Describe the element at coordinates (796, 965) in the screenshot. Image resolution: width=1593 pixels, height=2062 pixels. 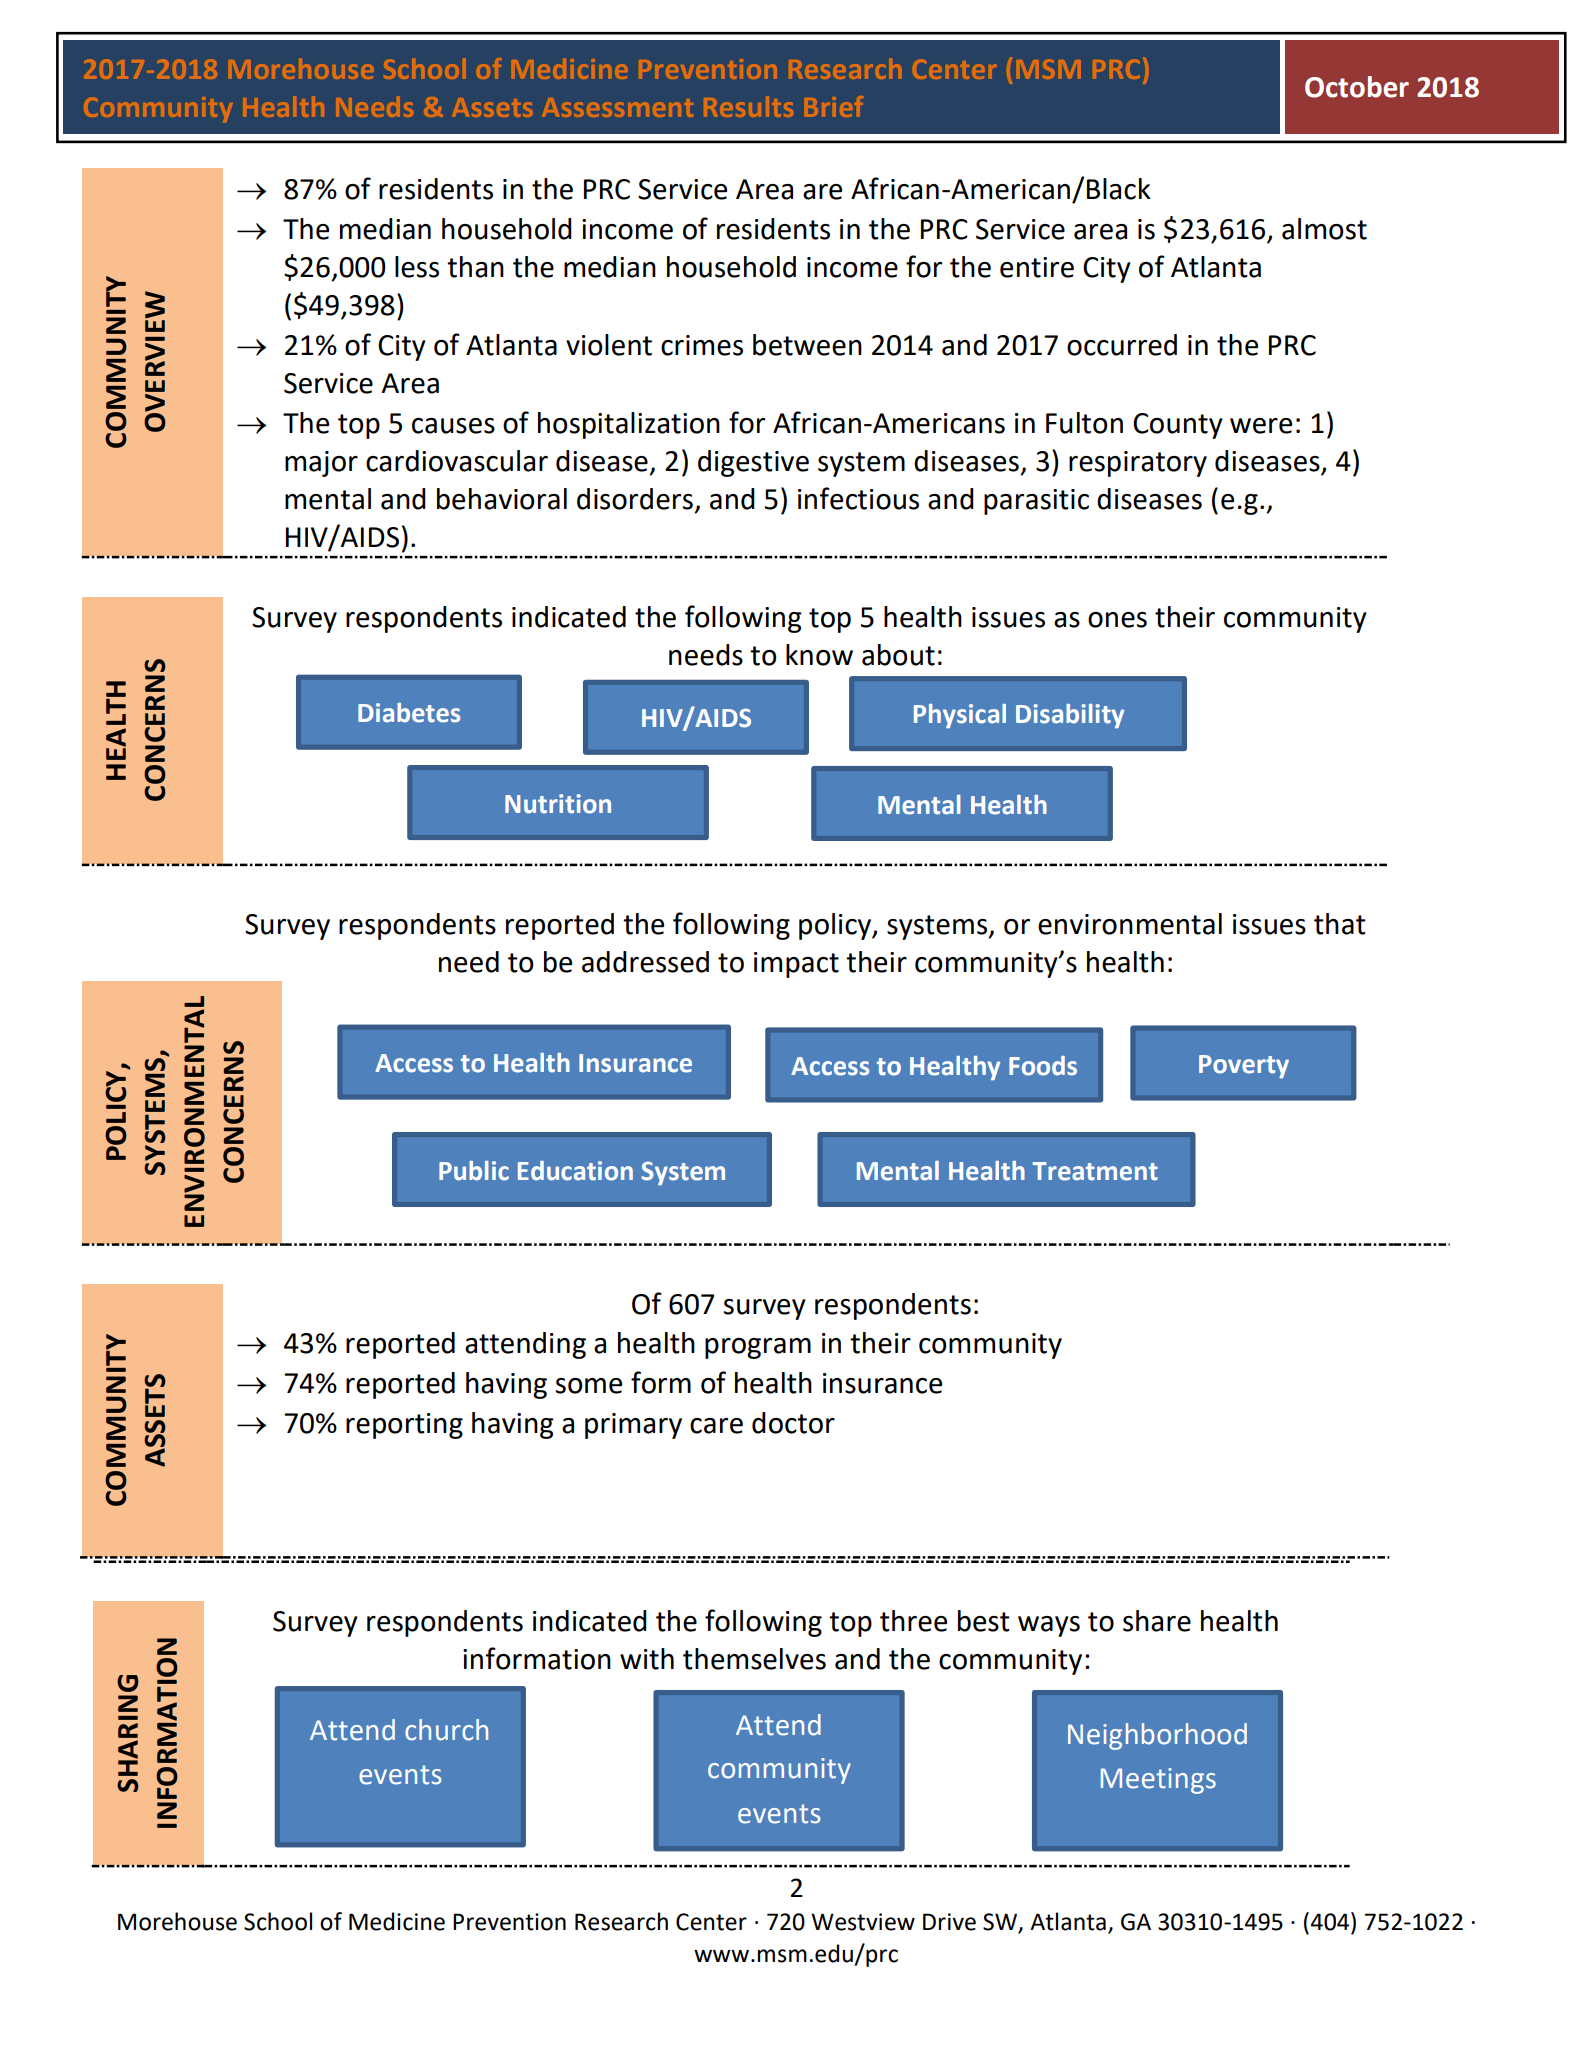
I see `impact` at that location.
